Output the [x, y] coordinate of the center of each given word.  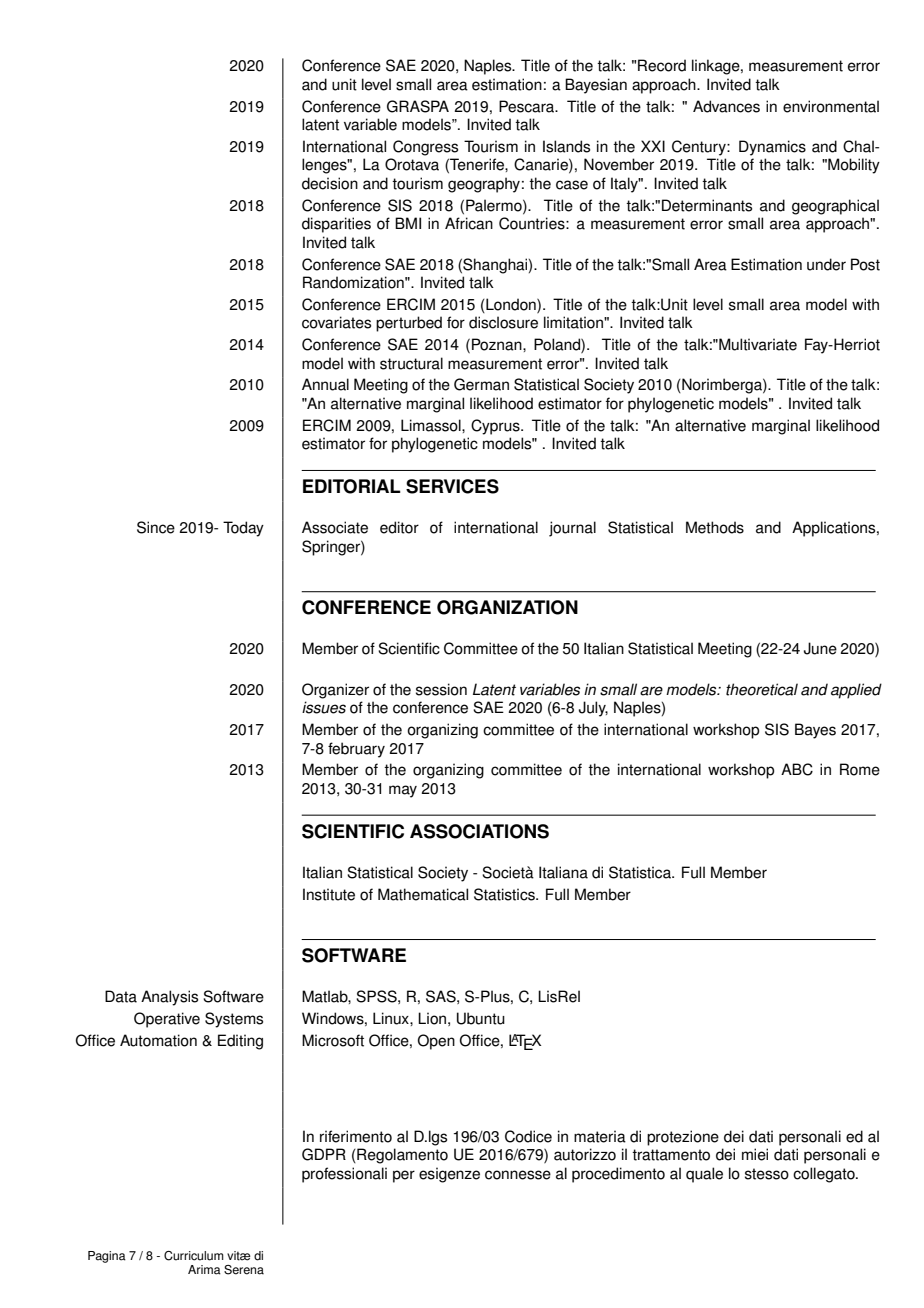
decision [330, 183]
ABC [797, 769]
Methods [715, 527]
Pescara [528, 106]
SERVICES [452, 486]
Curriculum [194, 1256]
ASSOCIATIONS [479, 831]
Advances [726, 106]
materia [600, 1136]
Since [156, 527]
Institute [329, 894]
